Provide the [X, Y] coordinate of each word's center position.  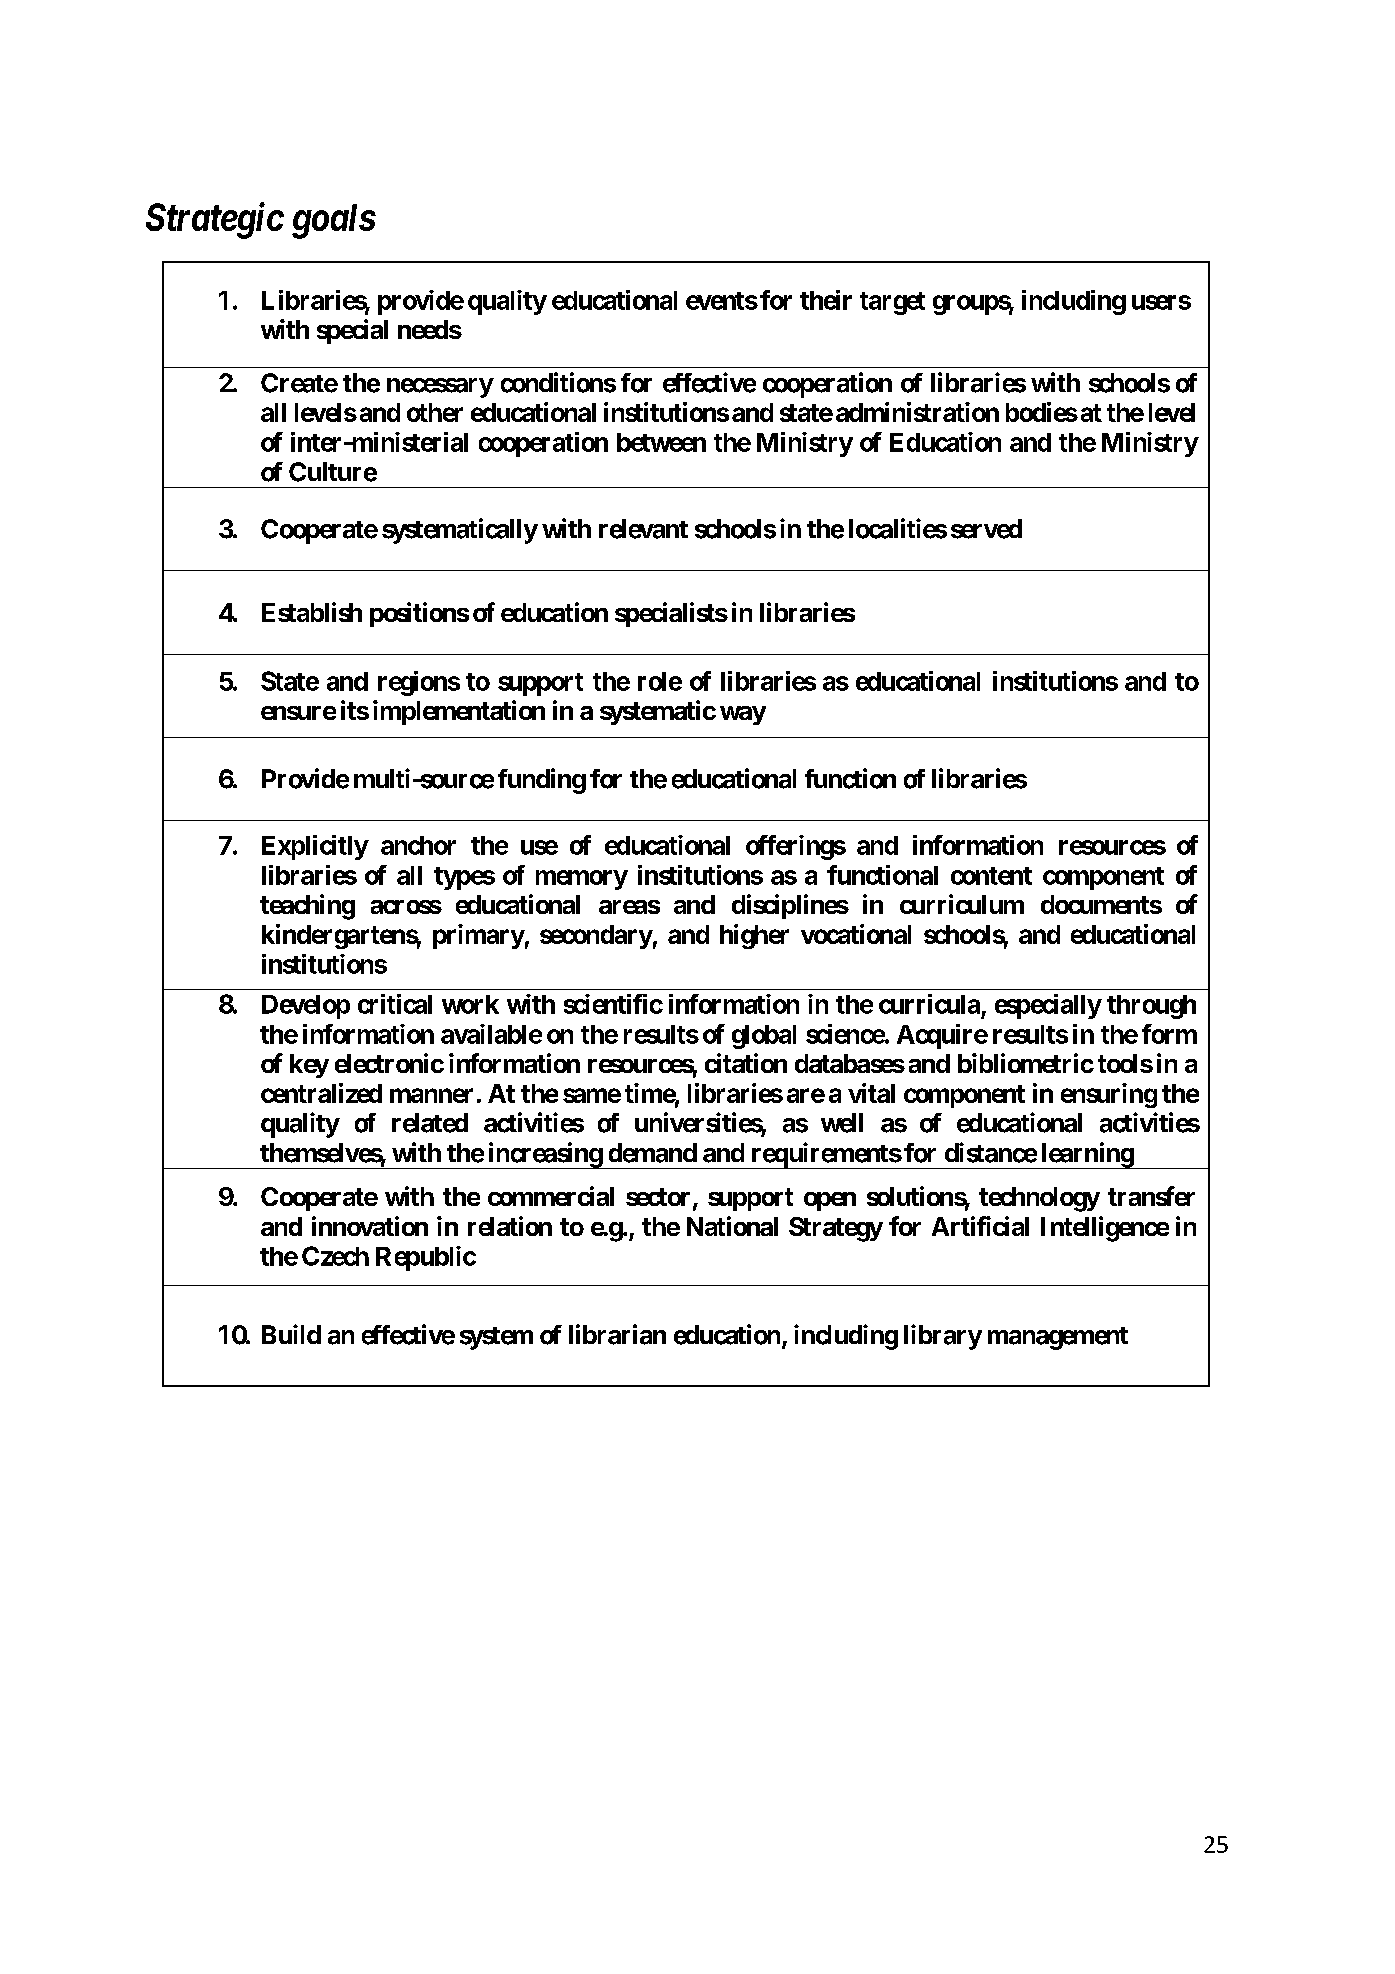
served [986, 529]
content [991, 876]
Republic [426, 1258]
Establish [312, 612]
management [1058, 1338]
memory [582, 880]
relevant [643, 529]
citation [746, 1063]
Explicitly [315, 847]
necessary [440, 388]
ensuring [1109, 1095]
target [892, 303]
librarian [617, 1334]
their [826, 300]
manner [431, 1095]
